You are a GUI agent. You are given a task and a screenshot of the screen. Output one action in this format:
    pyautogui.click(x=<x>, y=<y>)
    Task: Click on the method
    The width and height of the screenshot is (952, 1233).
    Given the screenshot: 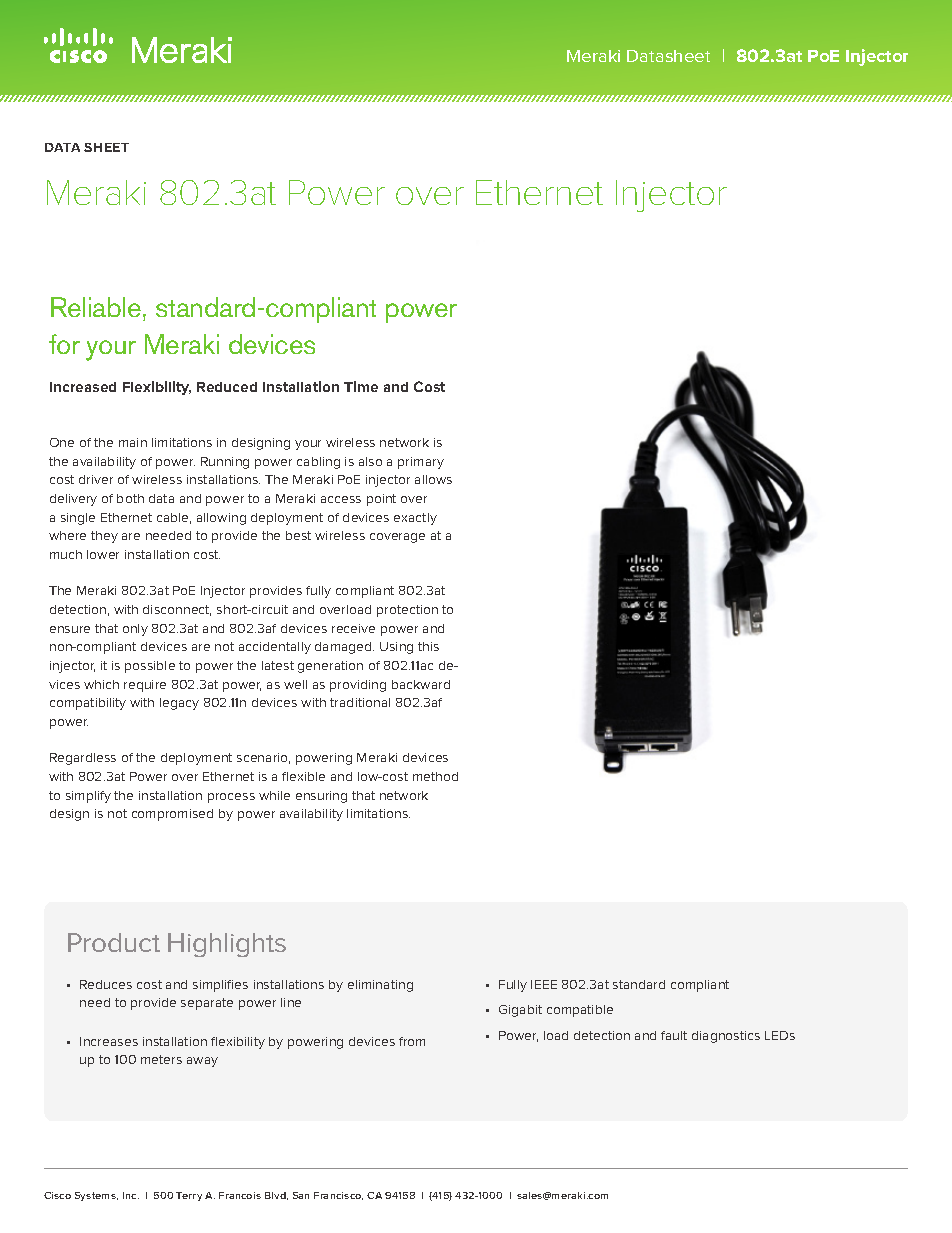 What is the action you would take?
    pyautogui.click(x=435, y=776)
